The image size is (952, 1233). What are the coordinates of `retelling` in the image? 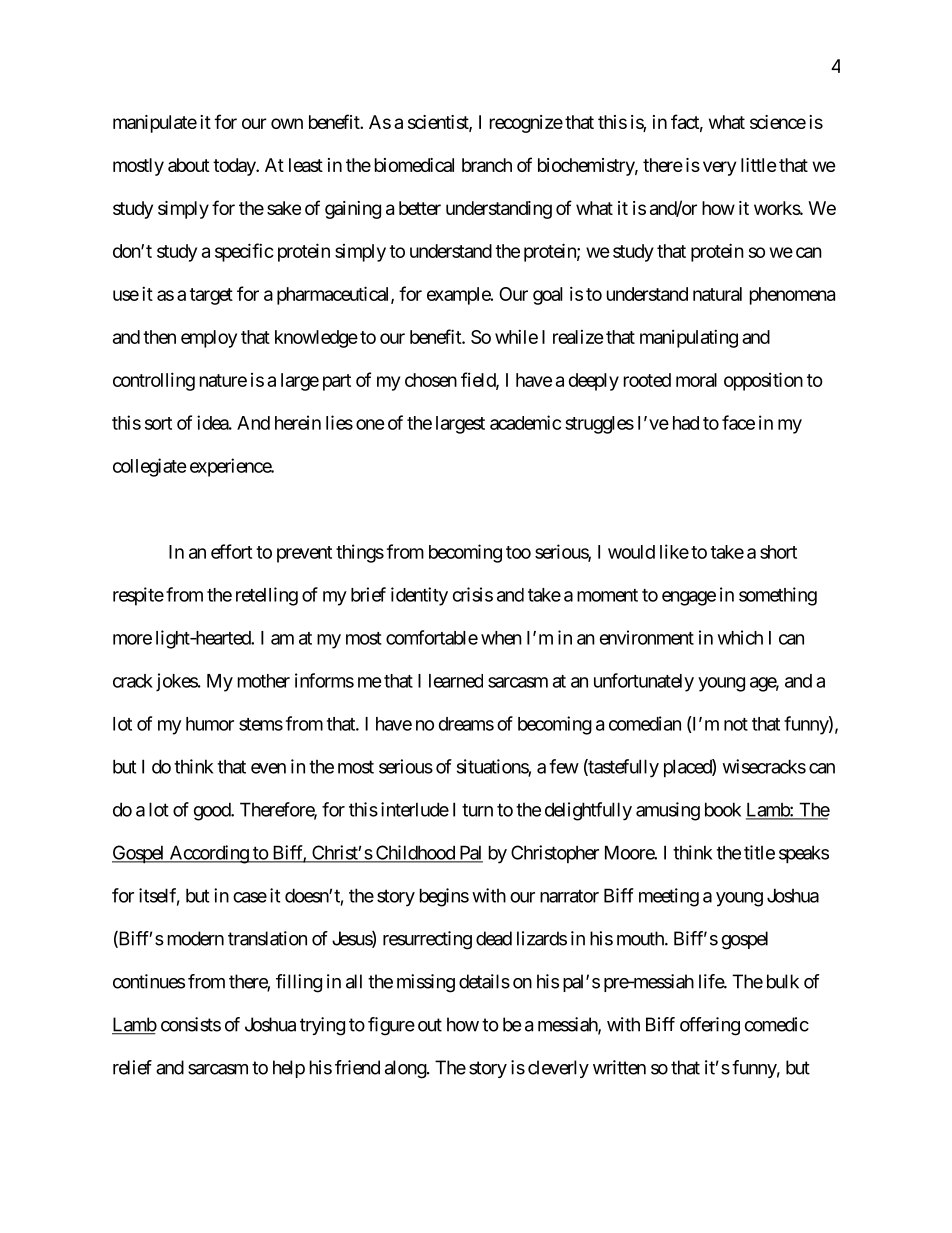 It's located at (267, 596).
